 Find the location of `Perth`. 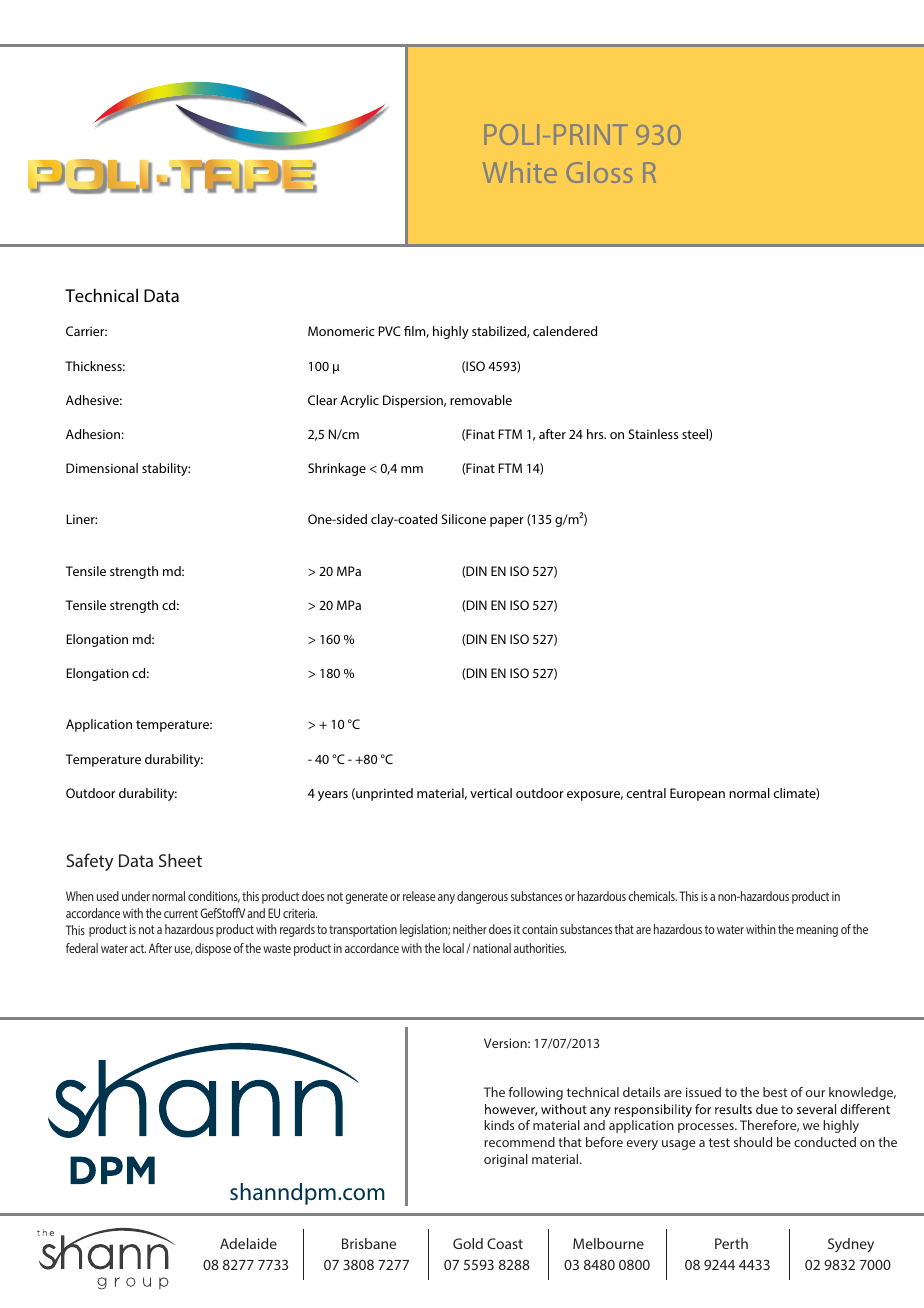

Perth is located at coordinates (731, 1243).
